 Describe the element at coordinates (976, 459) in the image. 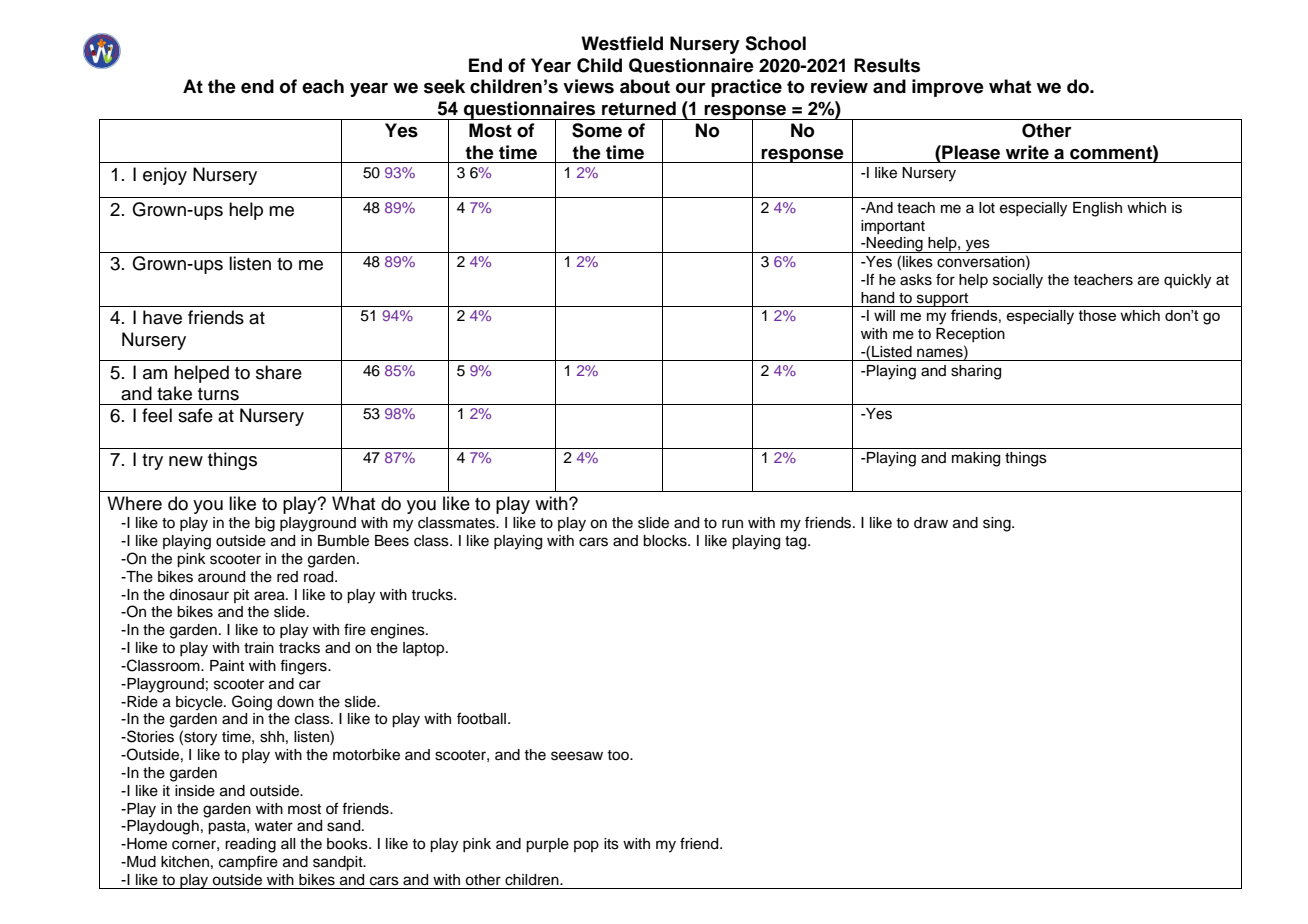

I see `making` at that location.
